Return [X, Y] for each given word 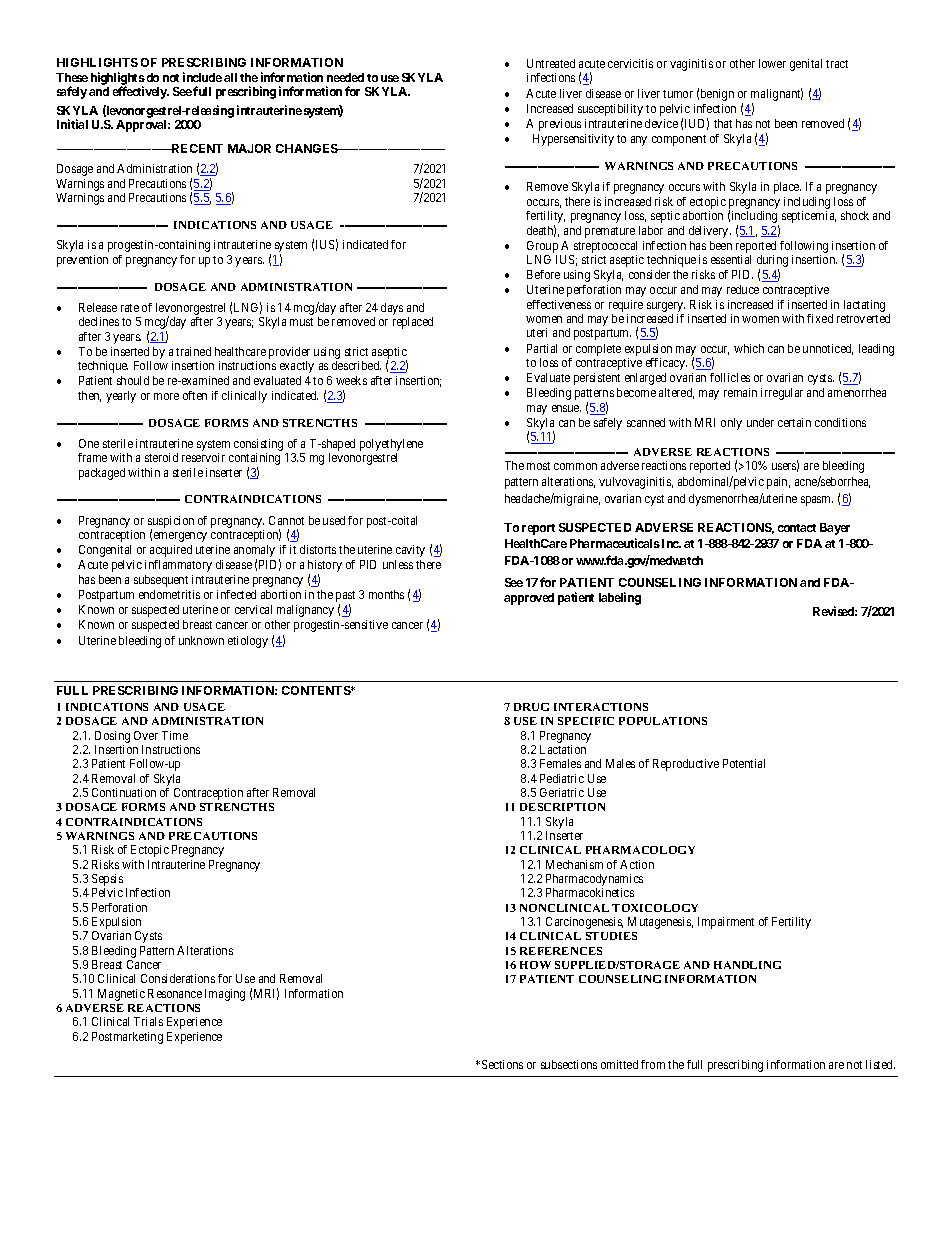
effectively [141, 92]
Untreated [551, 63]
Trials [148, 1021]
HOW [535, 965]
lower [772, 63]
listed [880, 1064]
